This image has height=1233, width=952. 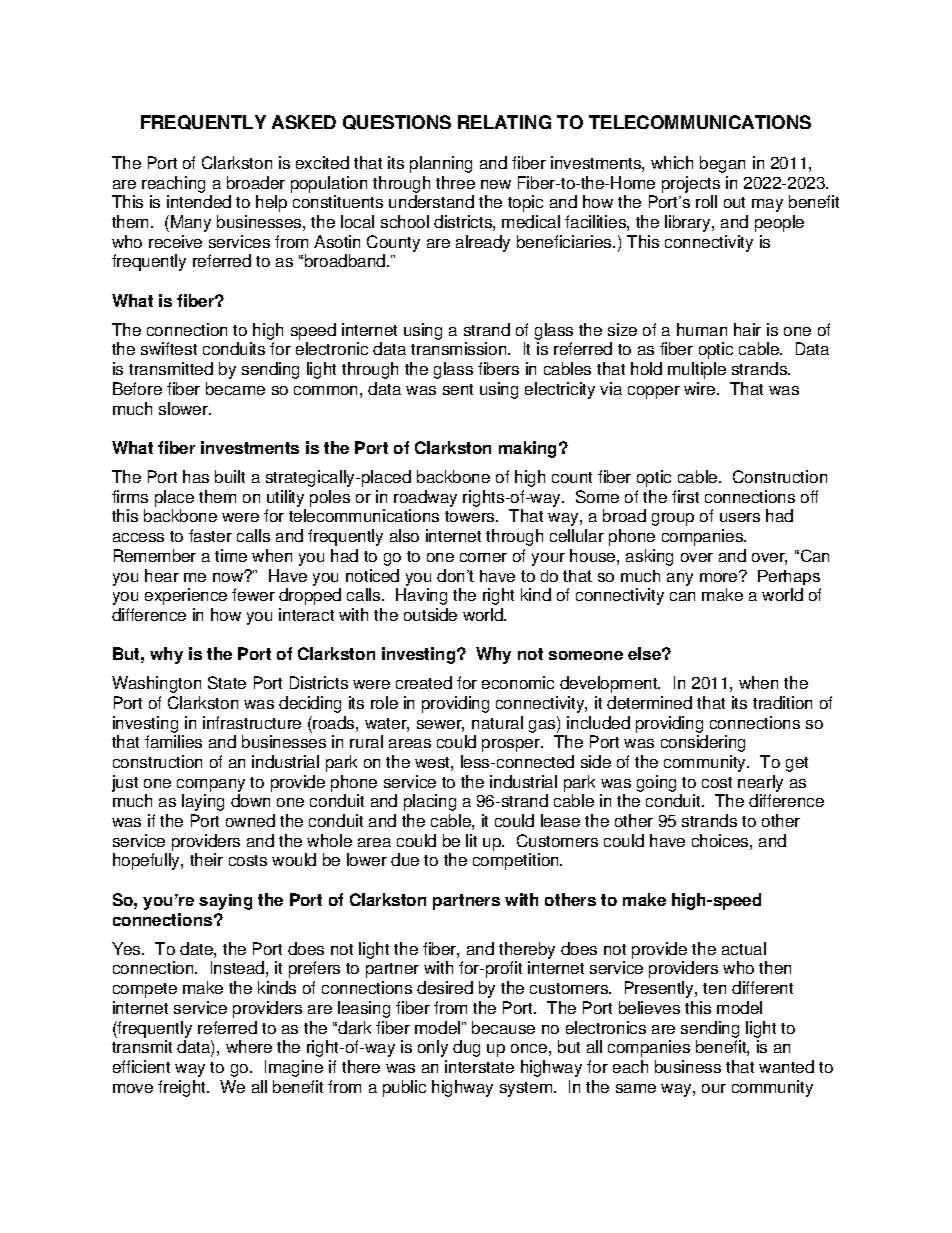 What do you see at coordinates (720, 576) in the image?
I see `more` at bounding box center [720, 576].
